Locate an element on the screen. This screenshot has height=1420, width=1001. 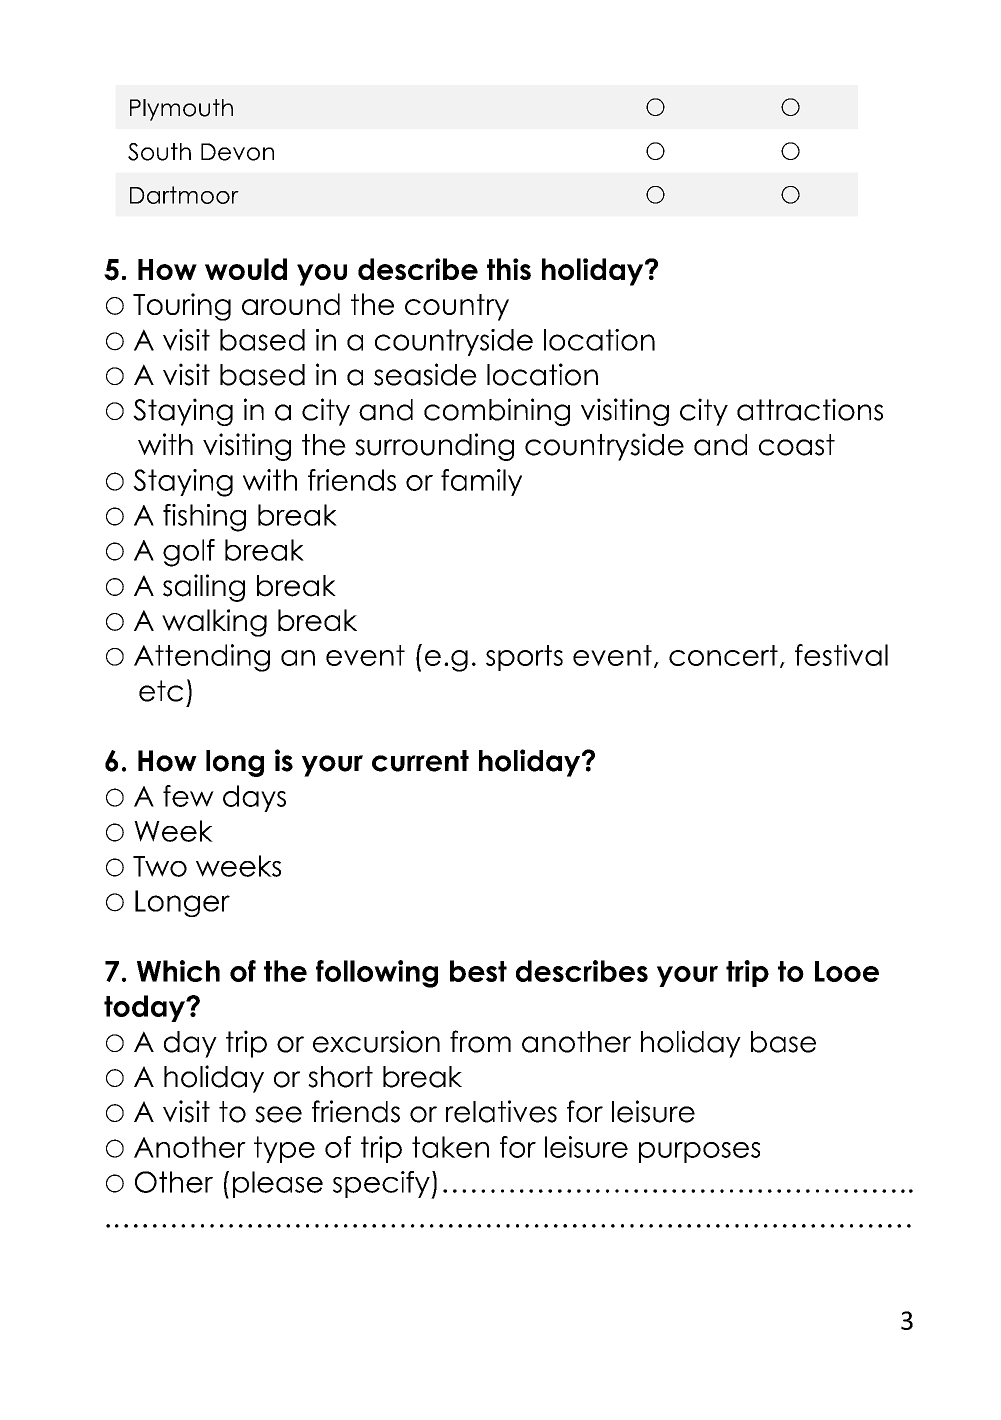
current is located at coordinates (420, 761).
